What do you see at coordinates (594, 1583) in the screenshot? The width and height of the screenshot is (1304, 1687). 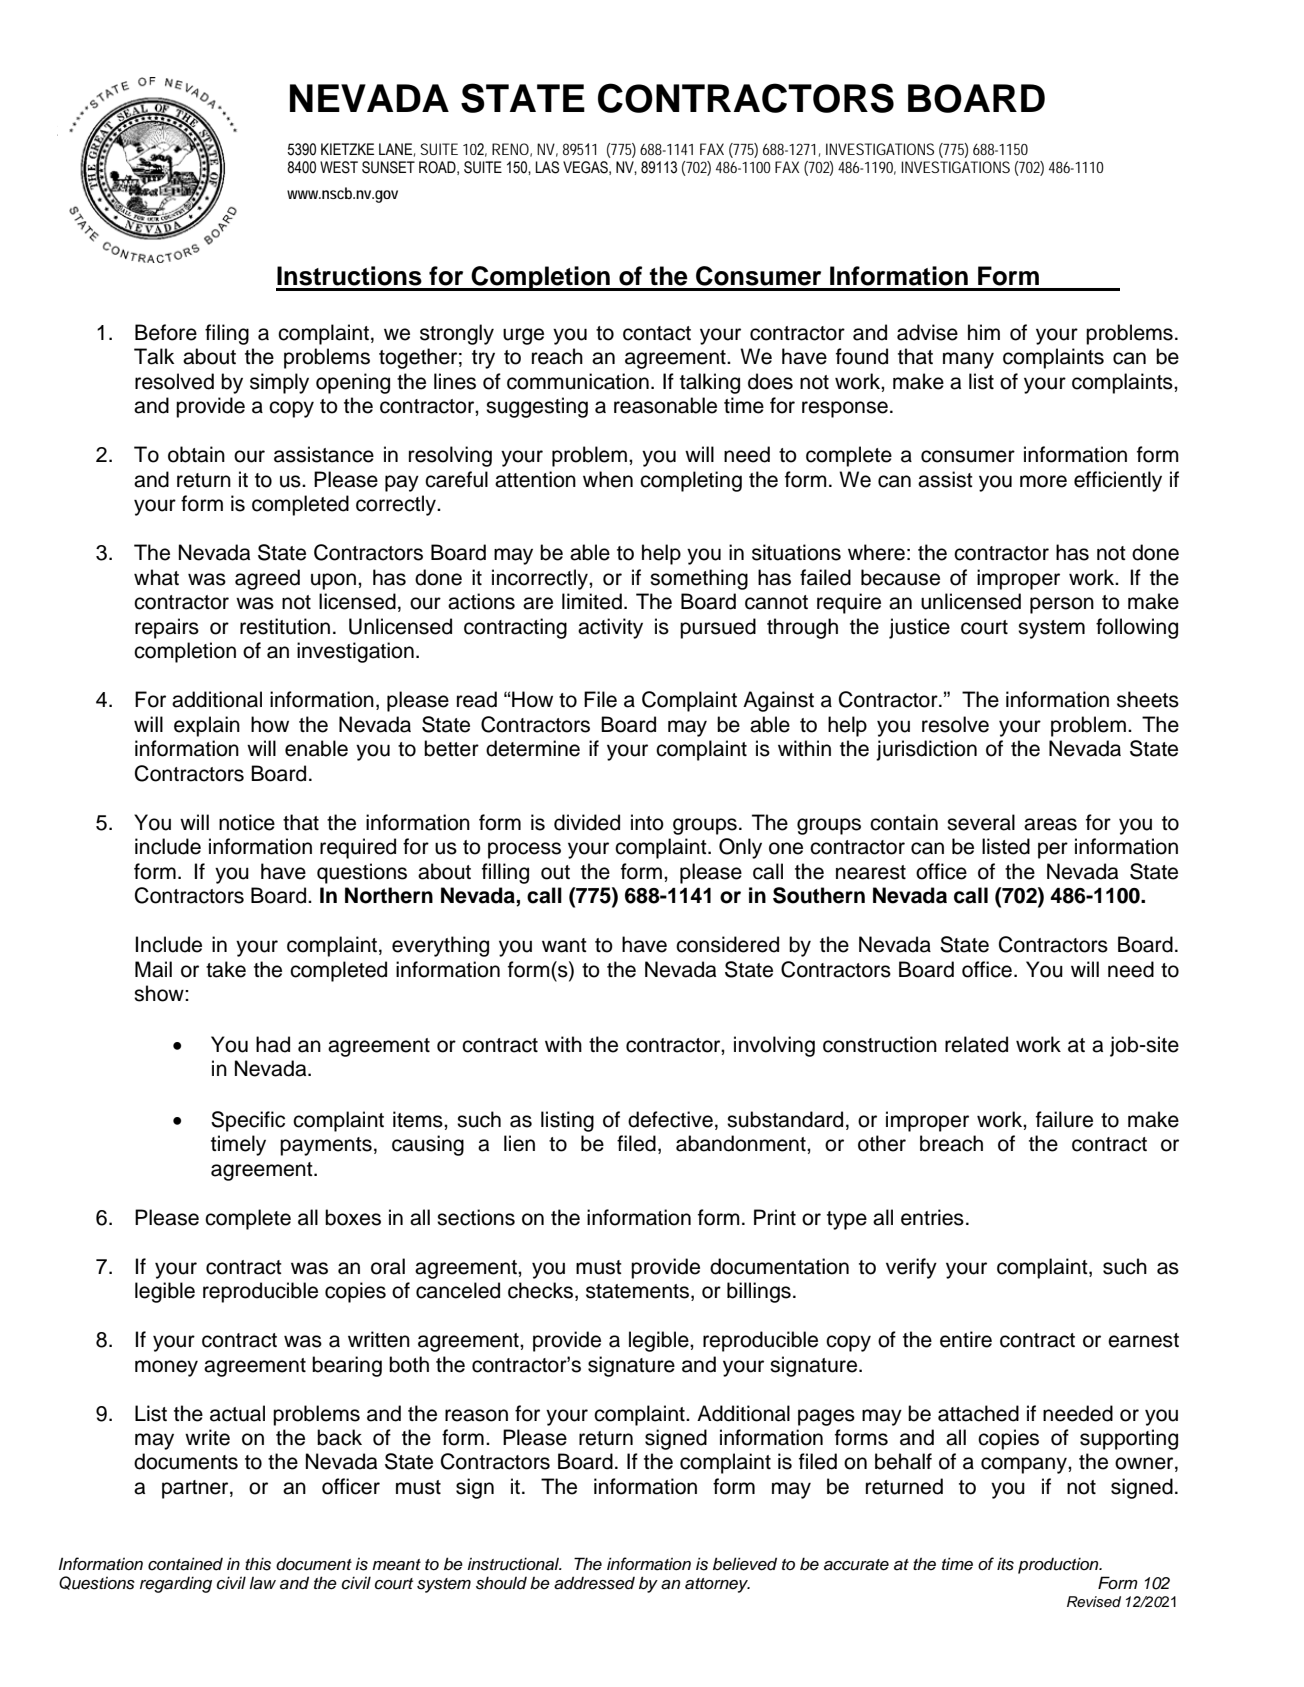 I see `addressed` at bounding box center [594, 1583].
